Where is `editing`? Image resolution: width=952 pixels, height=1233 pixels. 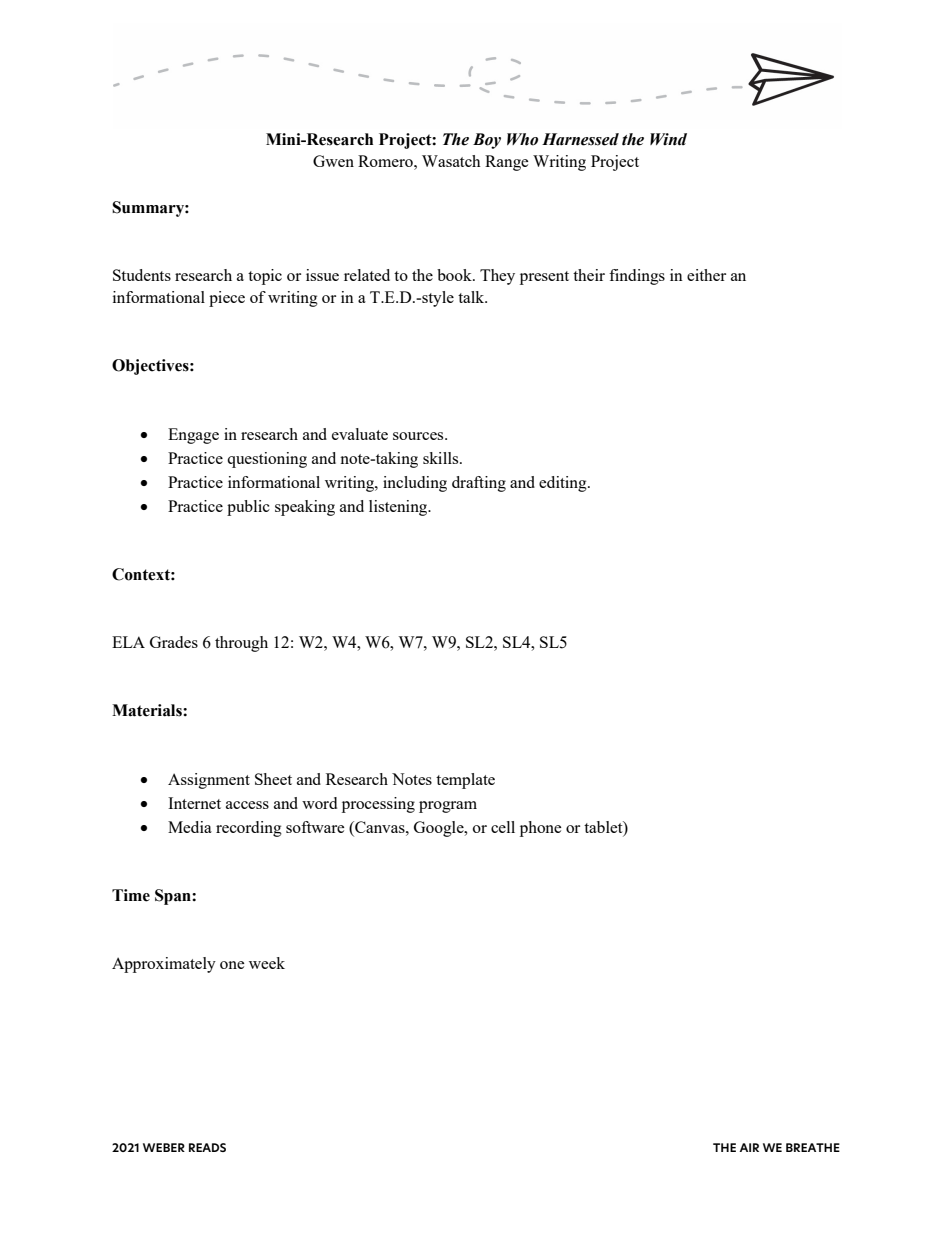 editing is located at coordinates (564, 484).
